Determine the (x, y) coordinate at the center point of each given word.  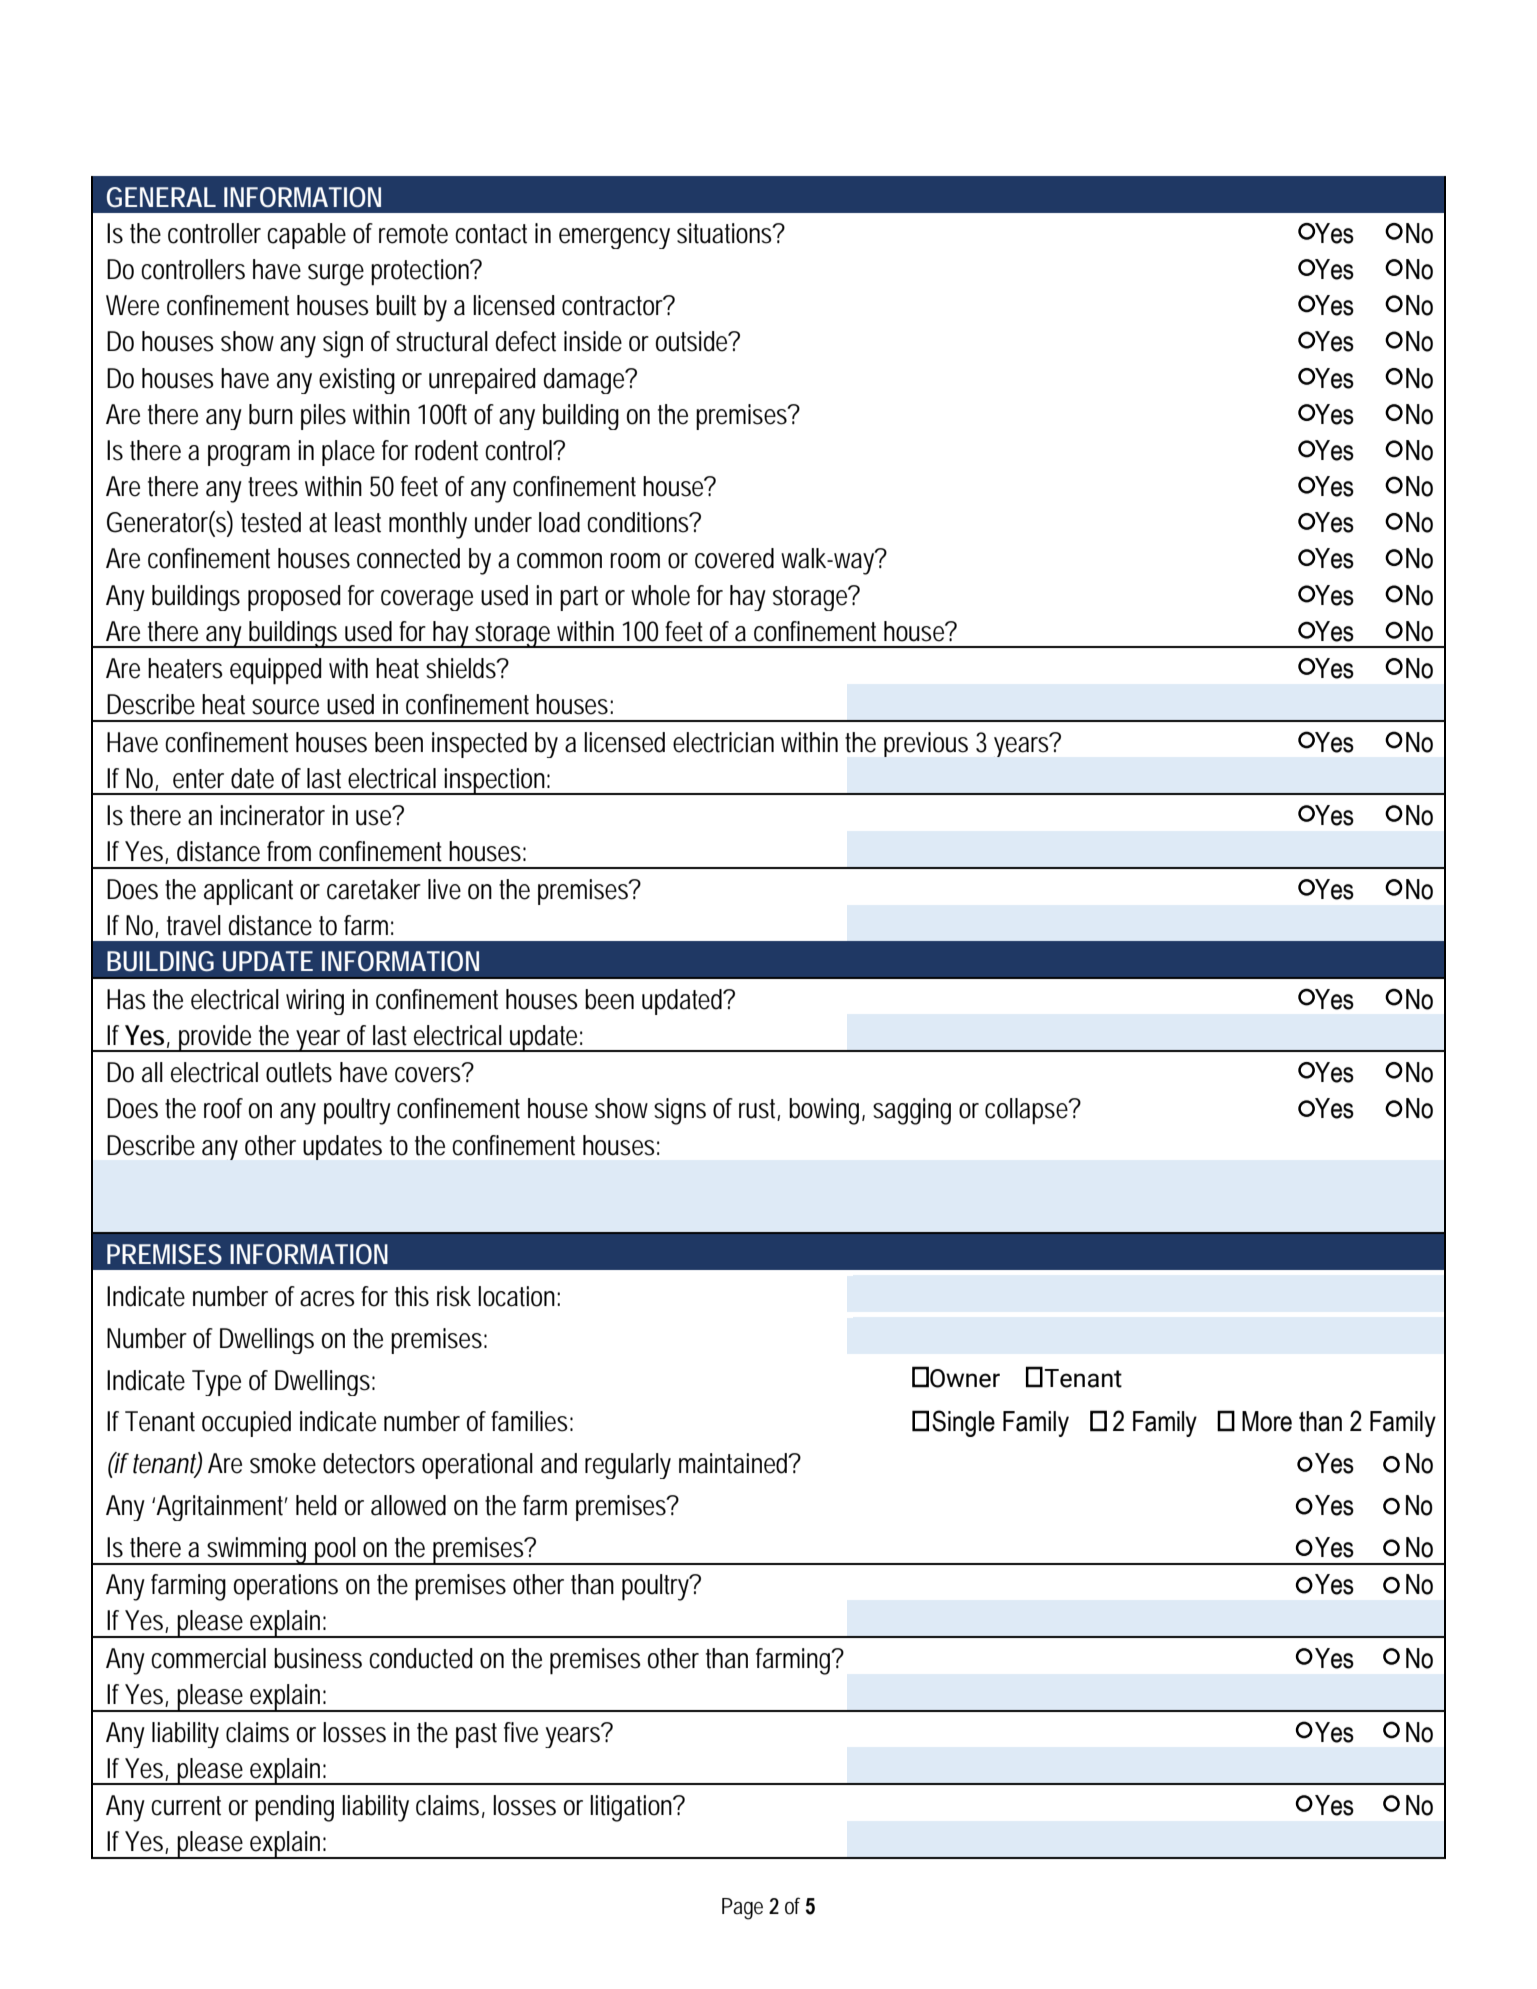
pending (294, 1808)
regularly (628, 1466)
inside (593, 341)
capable (306, 236)
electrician (723, 742)
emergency (614, 238)
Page (742, 1909)
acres (327, 1299)
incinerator (272, 815)
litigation (632, 1808)
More (1267, 1421)
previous (926, 744)
